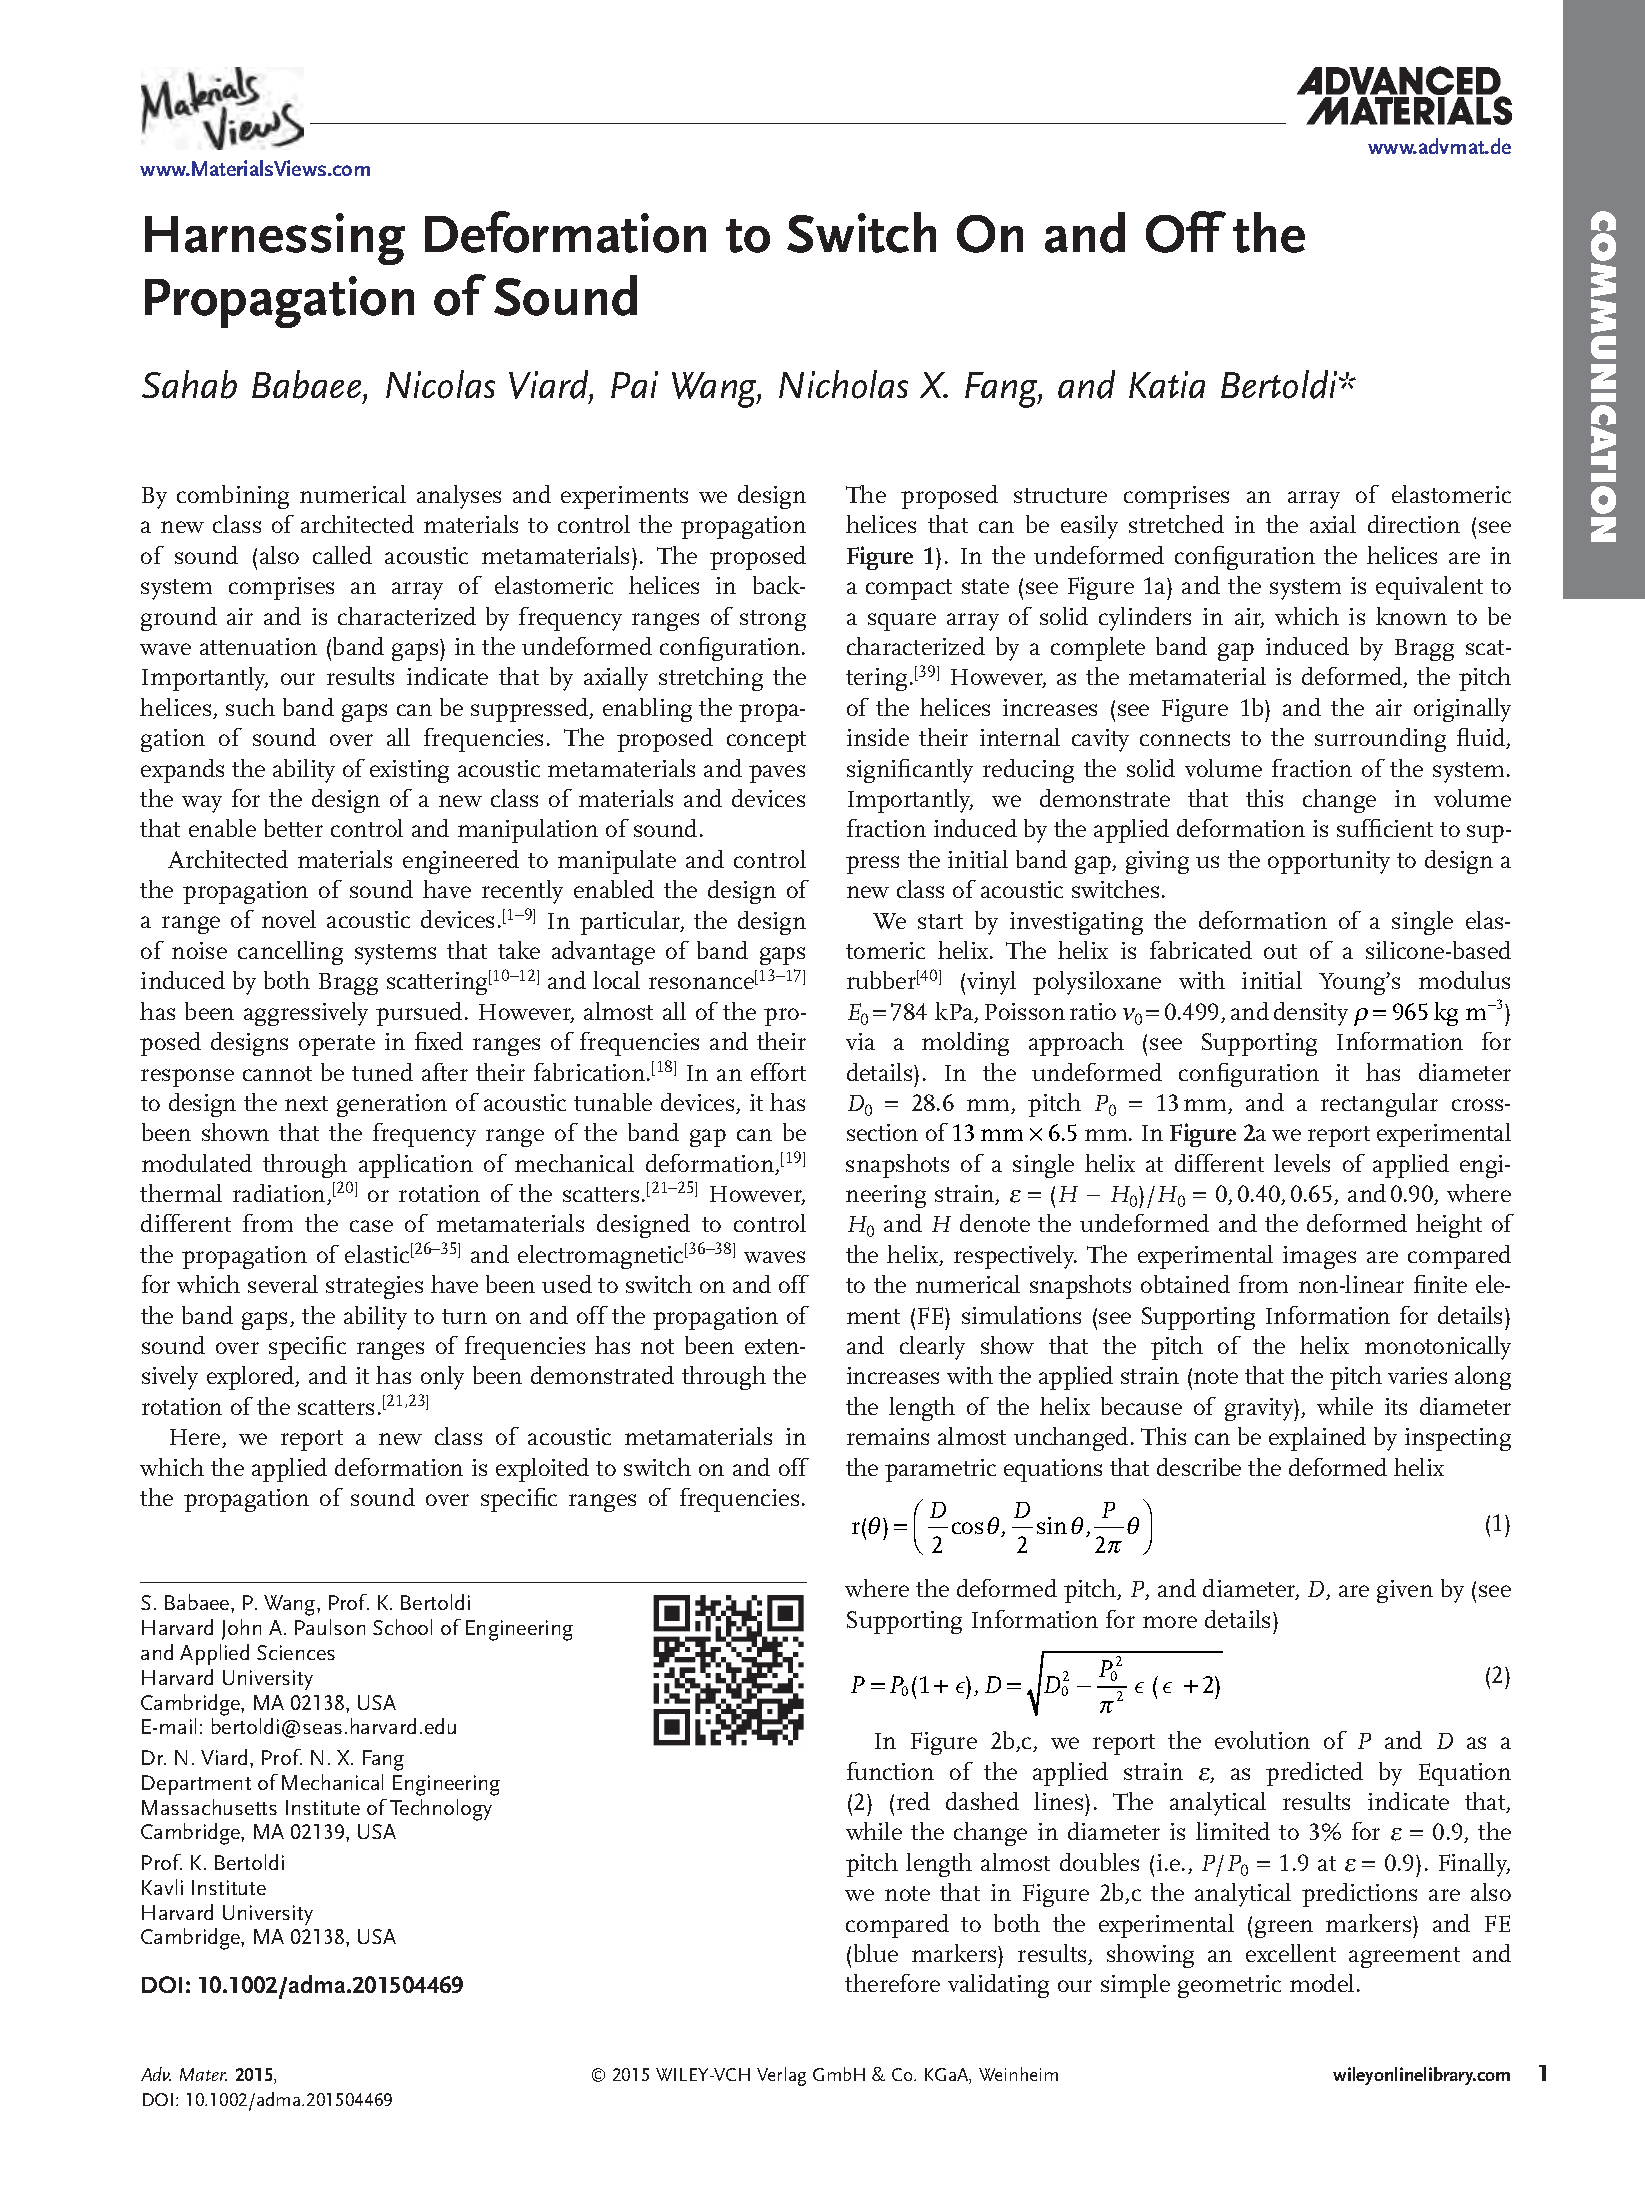  Describe the element at coordinates (162, 1887) in the document. I see `Kavli` at that location.
